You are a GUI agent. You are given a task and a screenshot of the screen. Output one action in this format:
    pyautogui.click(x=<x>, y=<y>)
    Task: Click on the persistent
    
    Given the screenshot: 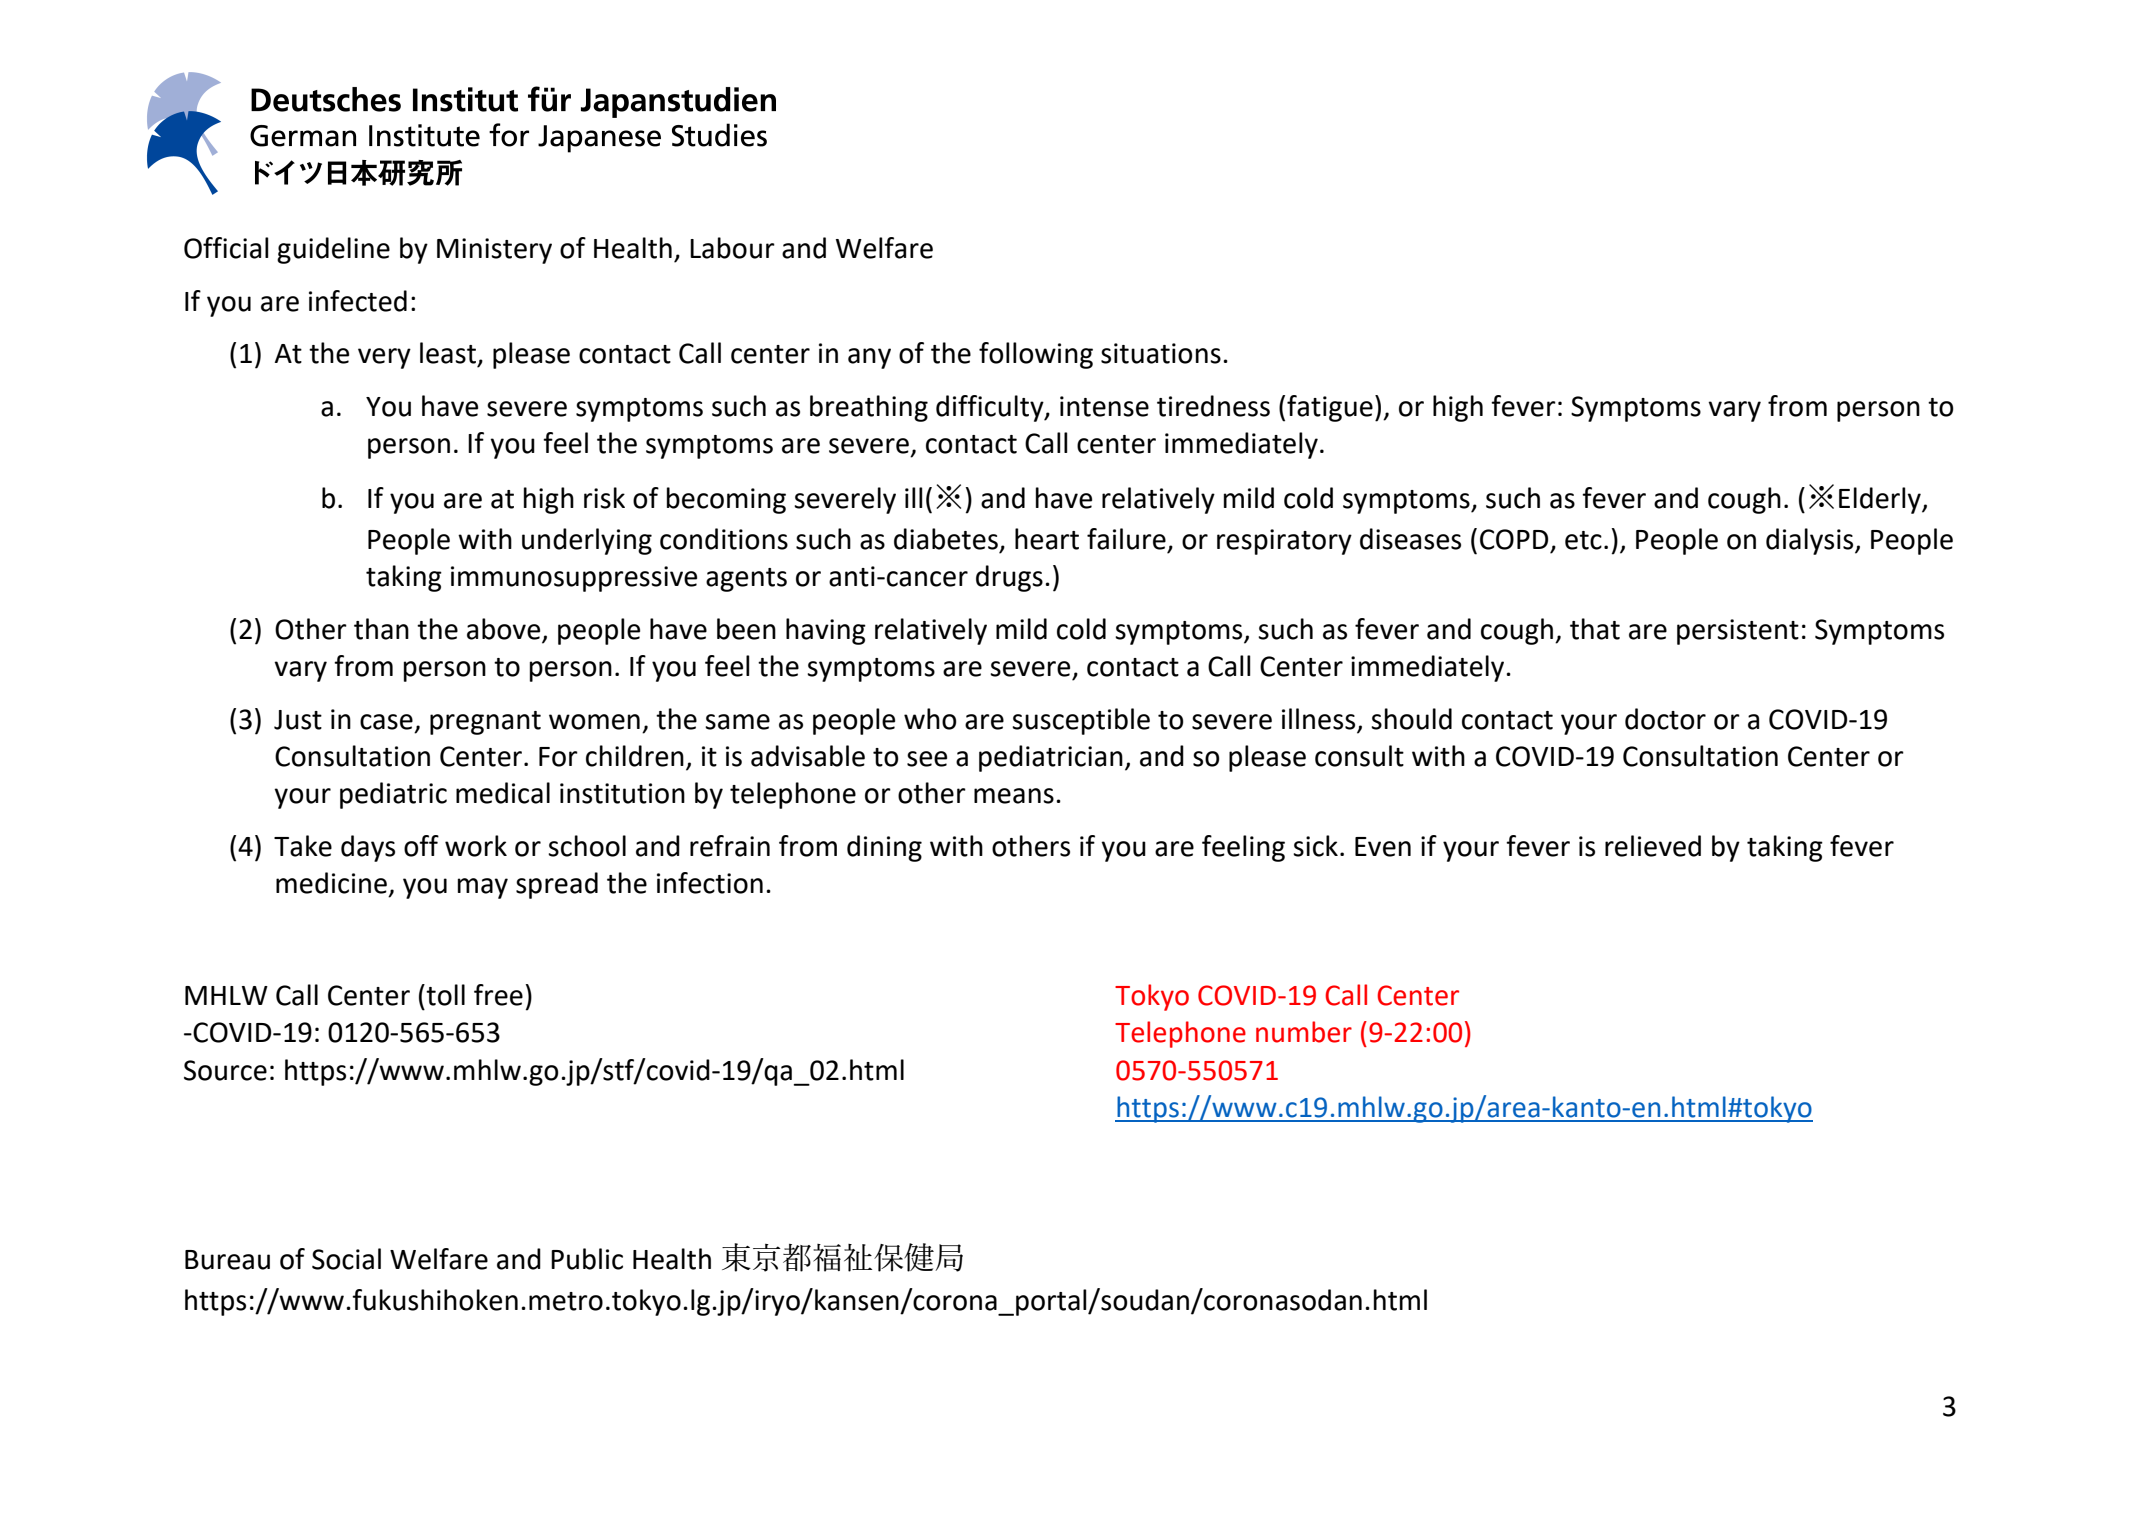 What is the action you would take?
    pyautogui.click(x=1738, y=632)
